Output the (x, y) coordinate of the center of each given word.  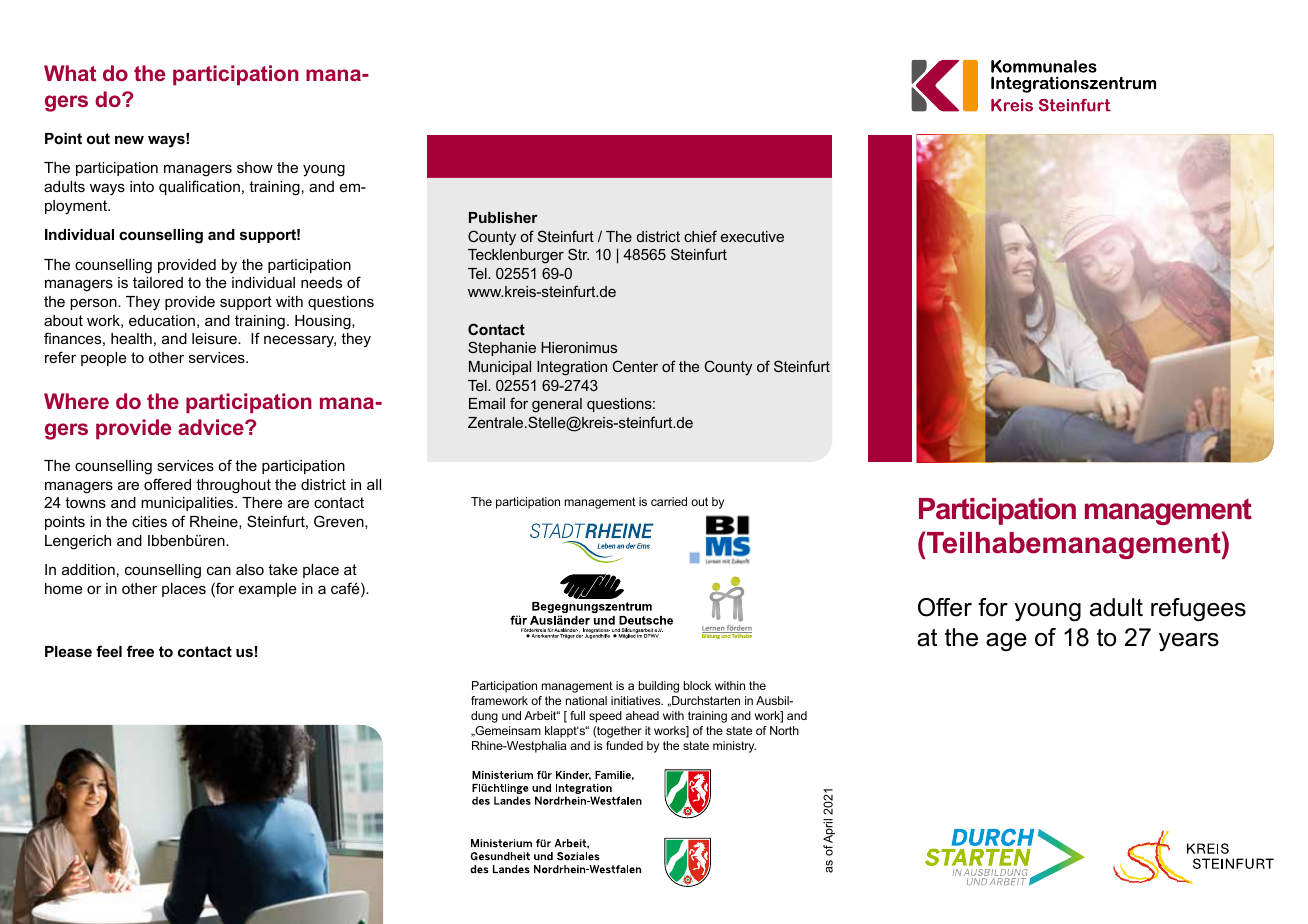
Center (635, 366)
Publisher (503, 217)
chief (700, 236)
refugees (1198, 610)
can (219, 570)
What (70, 73)
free (140, 651)
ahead (642, 715)
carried (669, 501)
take (283, 569)
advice (212, 427)
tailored (158, 282)
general (557, 405)
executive (752, 236)
